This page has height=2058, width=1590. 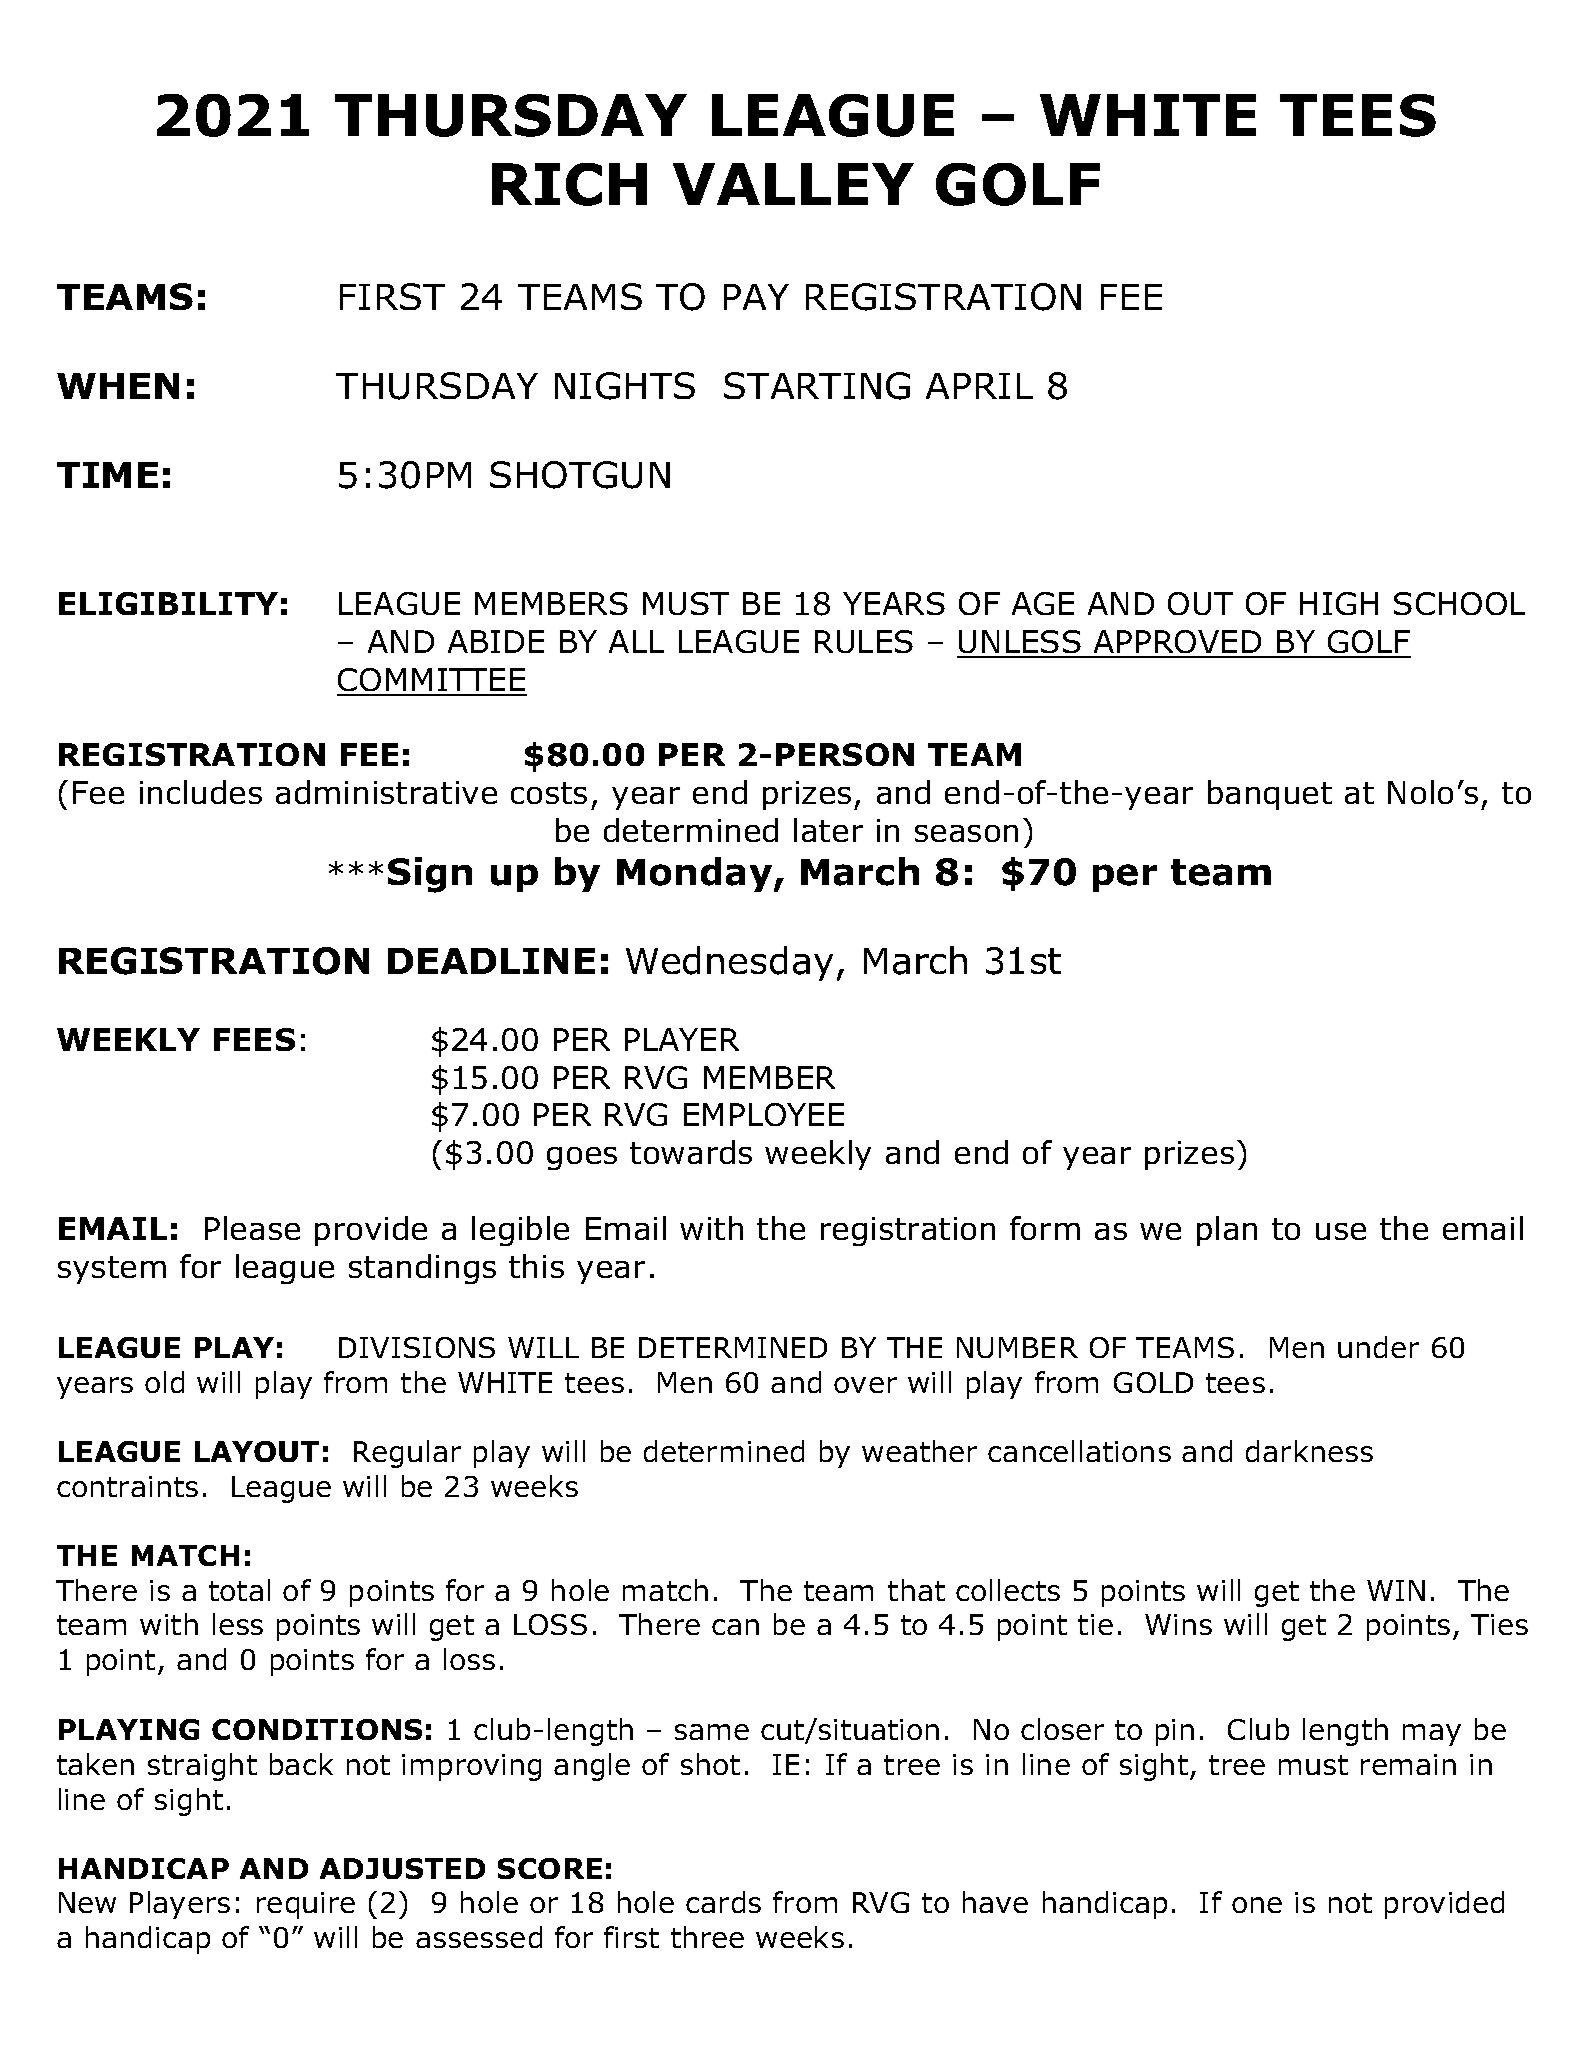 I want to click on FEES, so click(x=254, y=1039).
